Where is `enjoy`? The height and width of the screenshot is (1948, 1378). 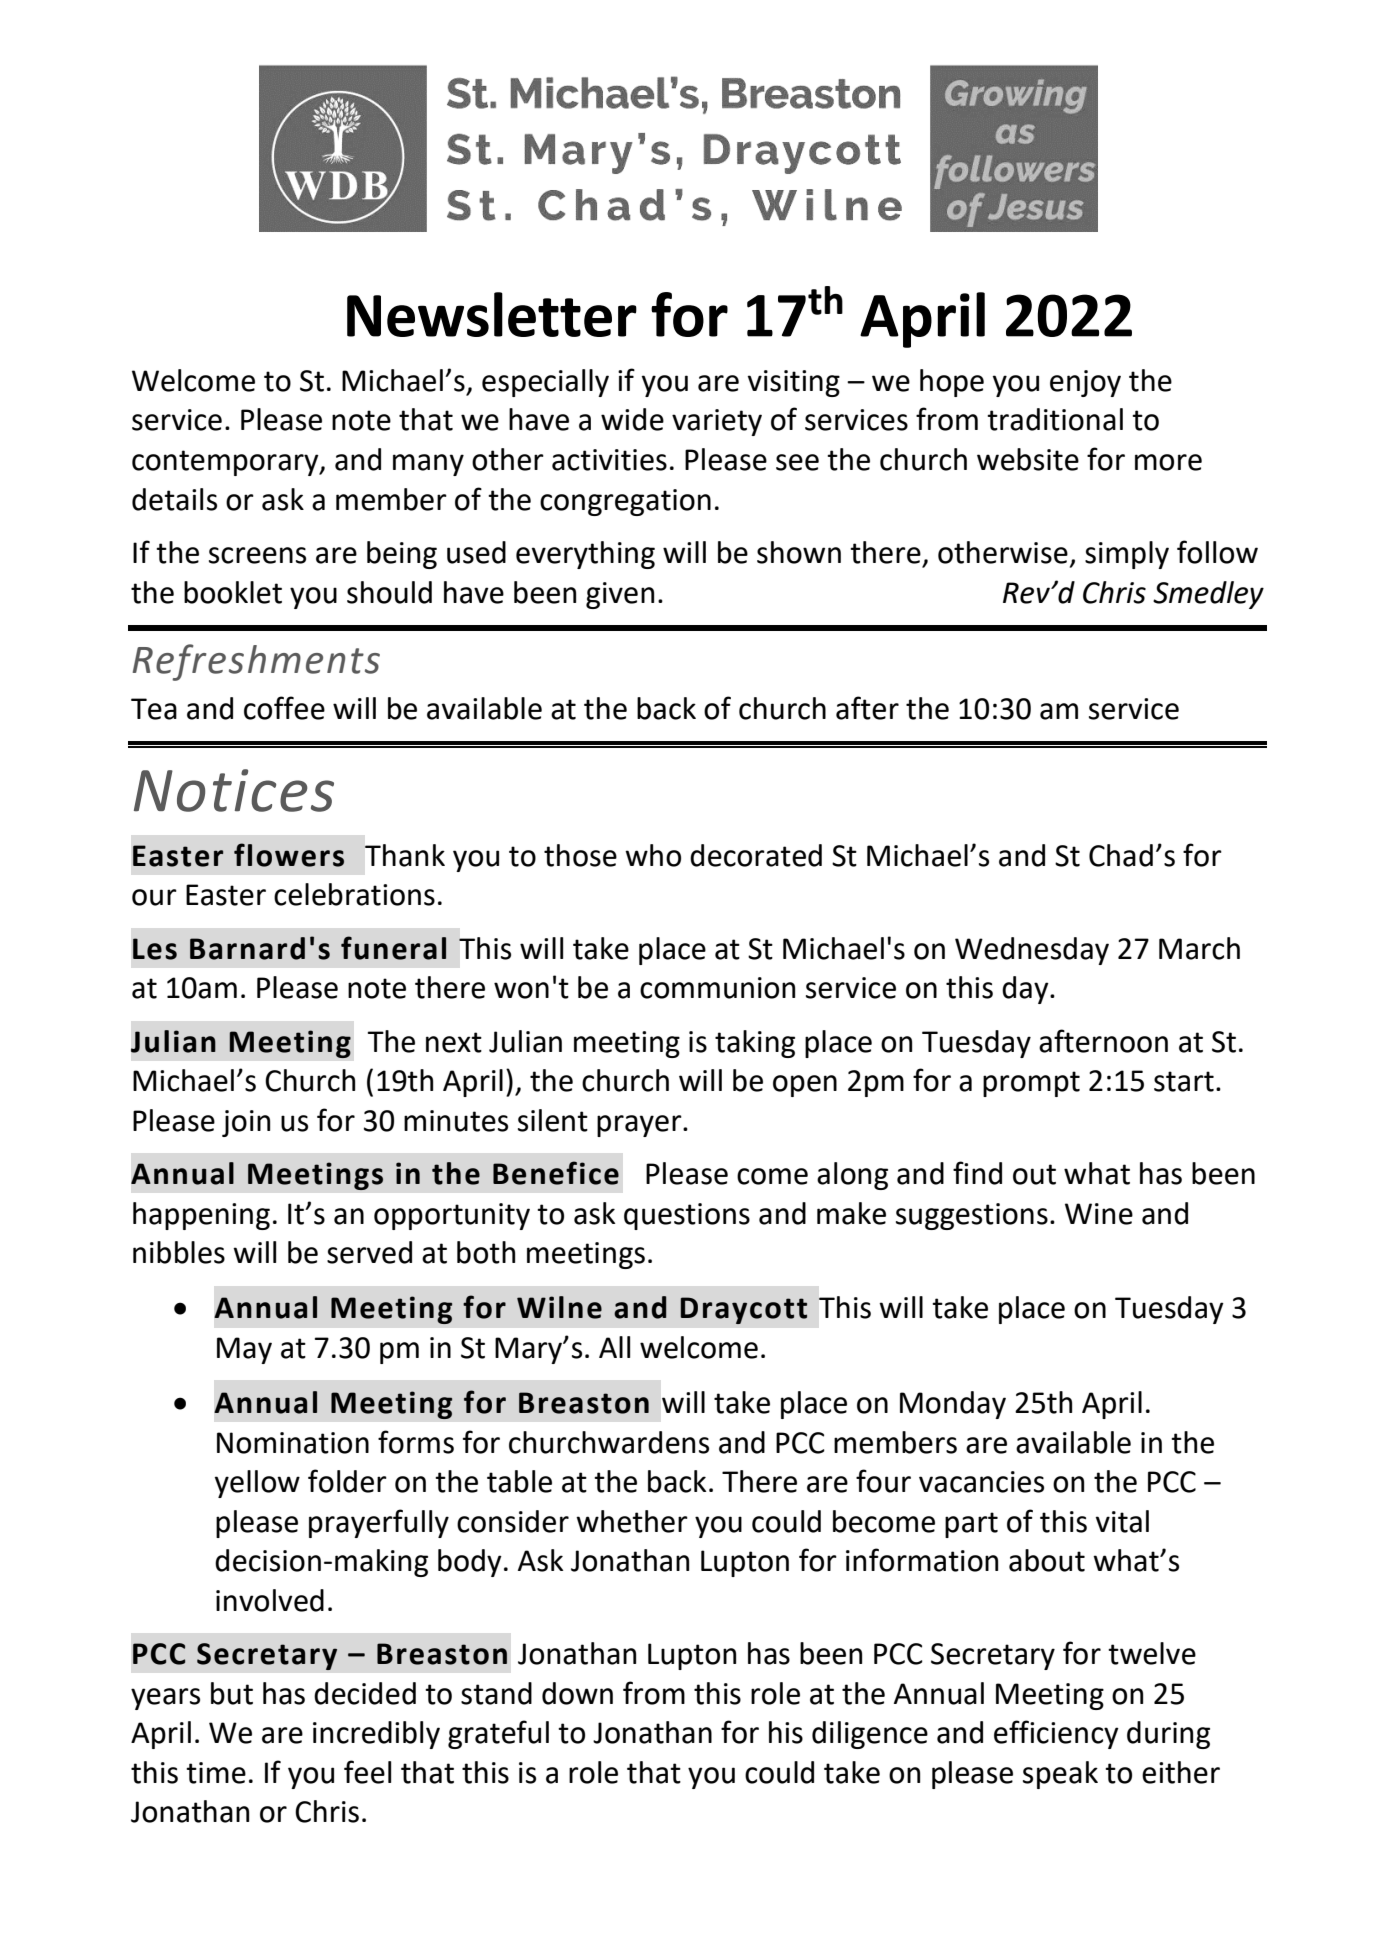 enjoy is located at coordinates (1085, 383).
